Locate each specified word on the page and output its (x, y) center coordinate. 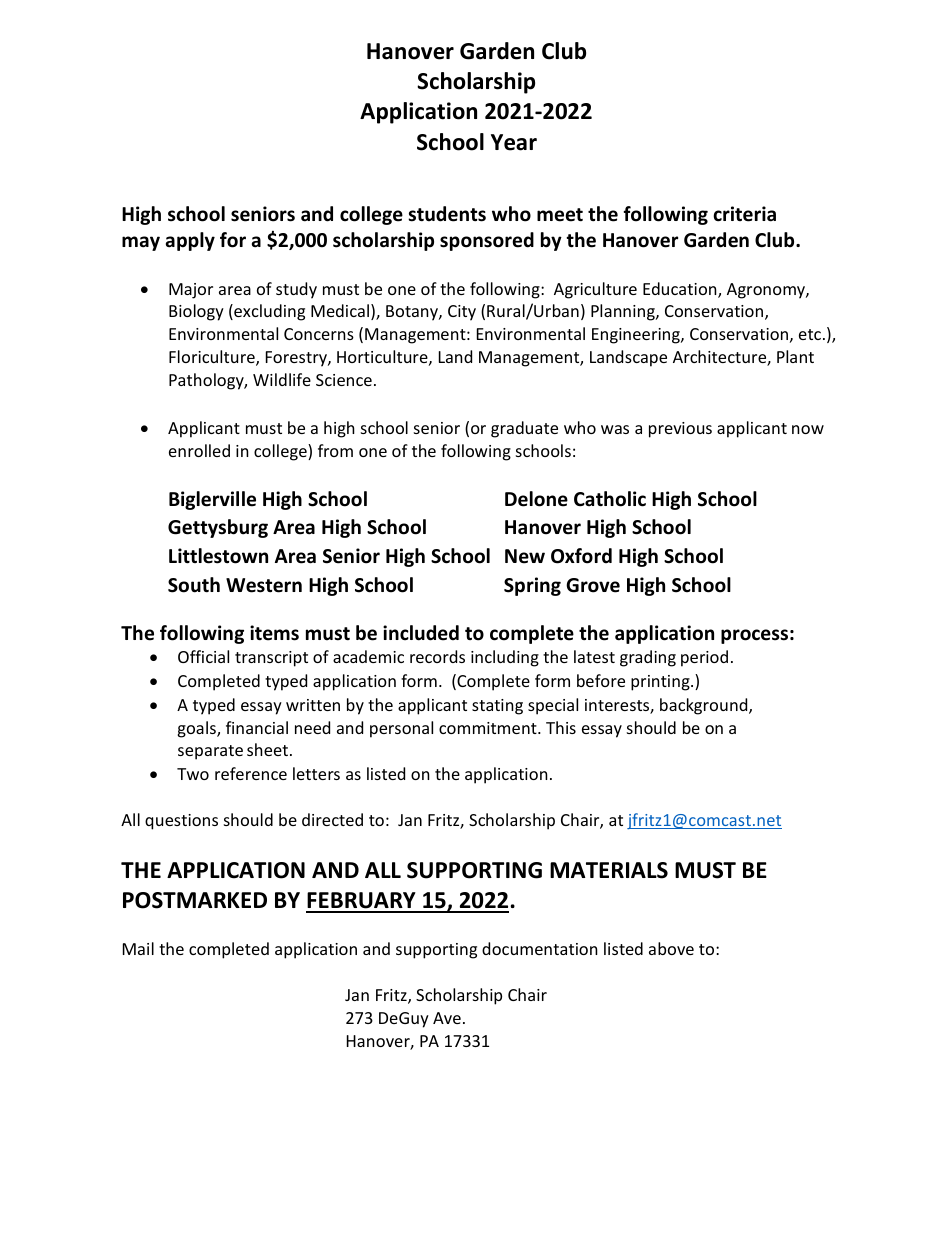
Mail (138, 948)
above (671, 948)
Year (514, 142)
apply (190, 241)
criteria (744, 214)
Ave (447, 1018)
